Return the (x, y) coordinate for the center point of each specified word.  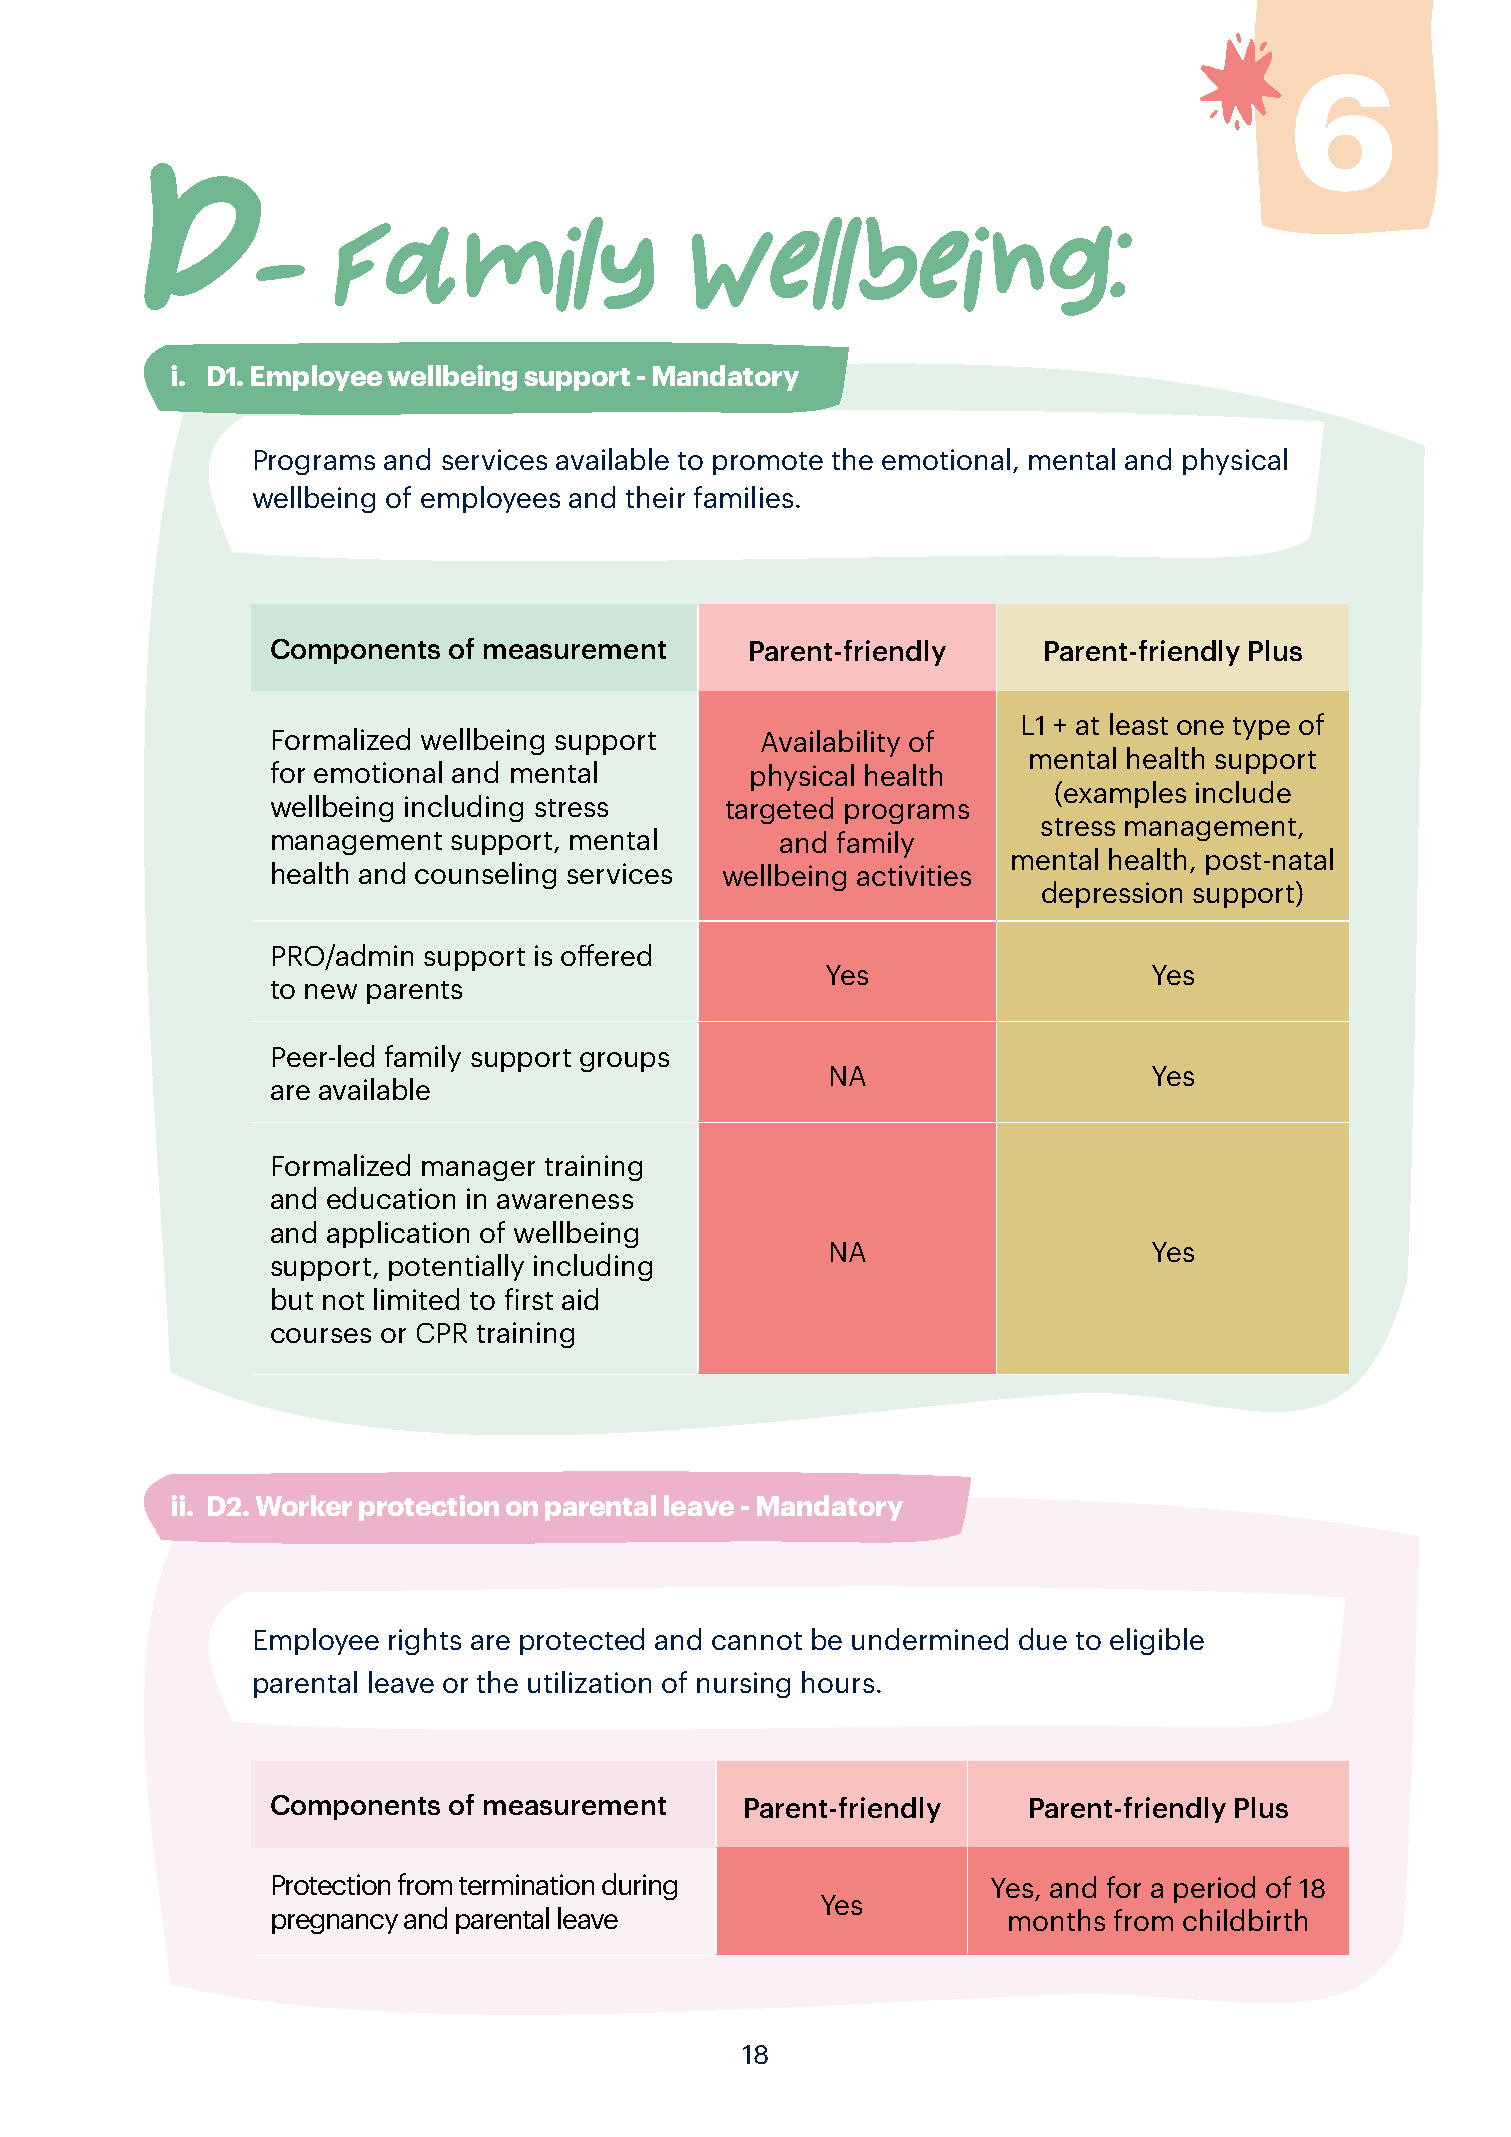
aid (580, 1299)
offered (606, 955)
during (639, 1886)
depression (1112, 894)
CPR (442, 1333)
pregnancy (335, 1924)
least (1139, 724)
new (331, 991)
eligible (1157, 1641)
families (743, 497)
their (655, 497)
